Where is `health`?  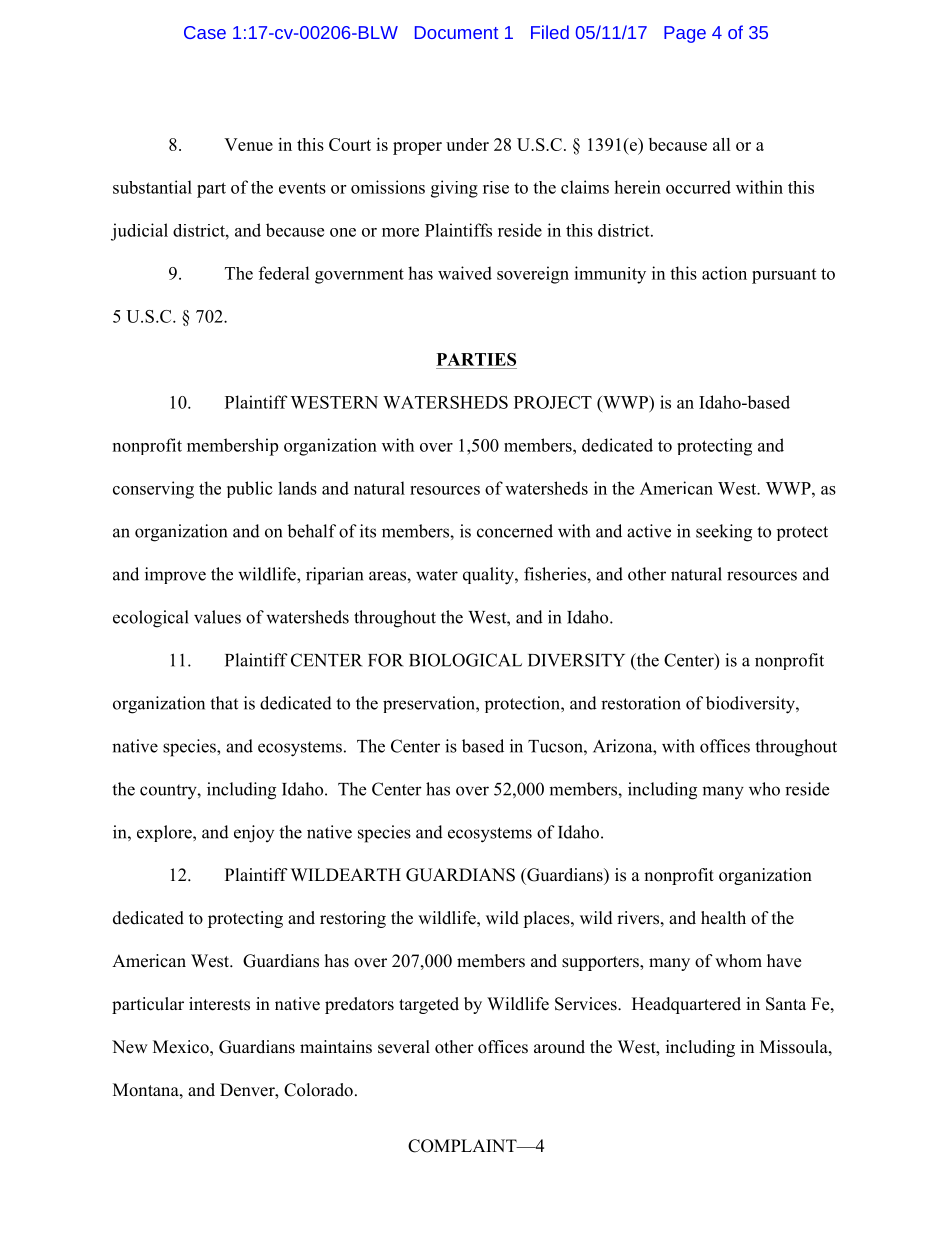
health is located at coordinates (723, 918).
